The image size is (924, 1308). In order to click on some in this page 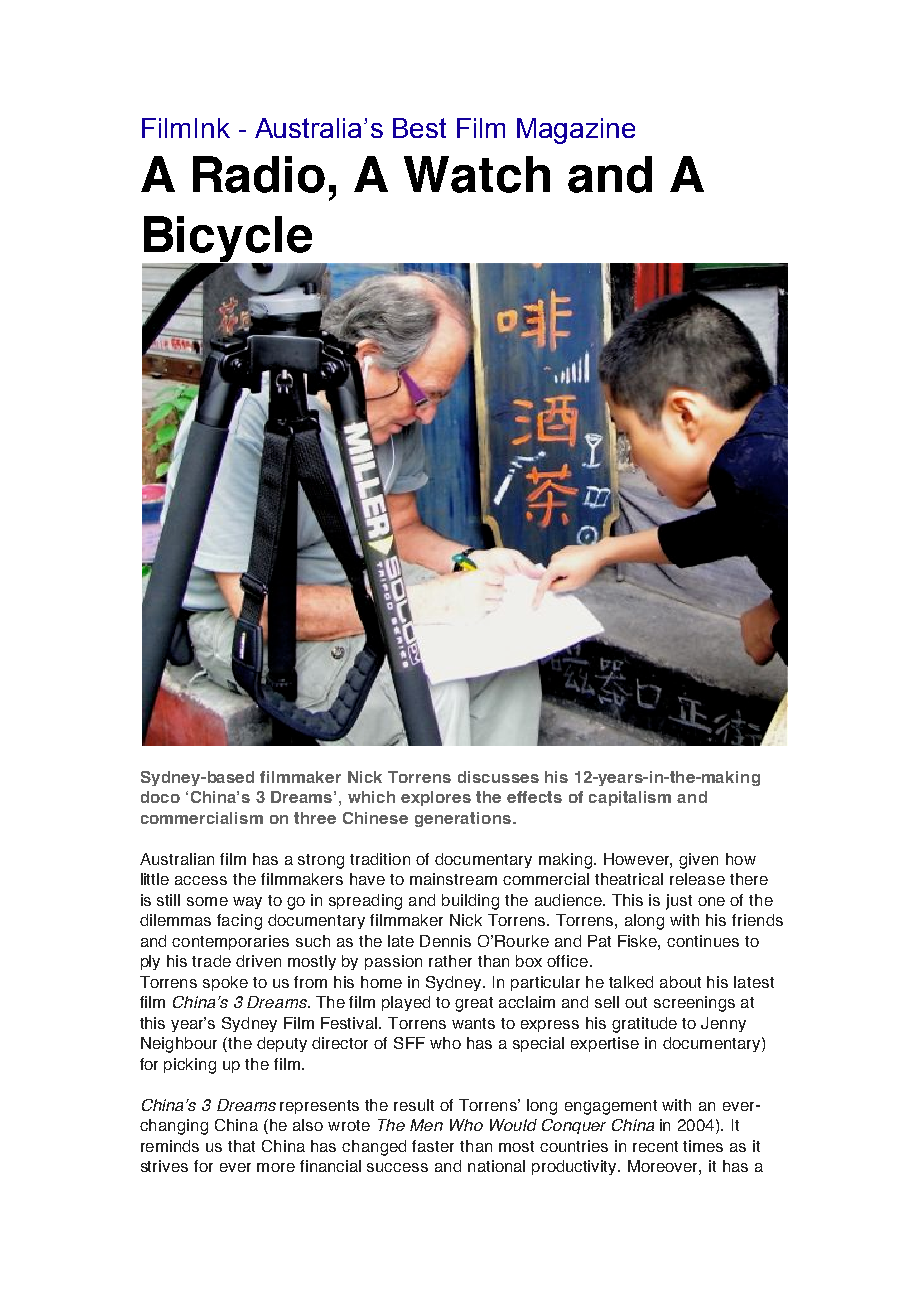, I will do `click(207, 901)`.
